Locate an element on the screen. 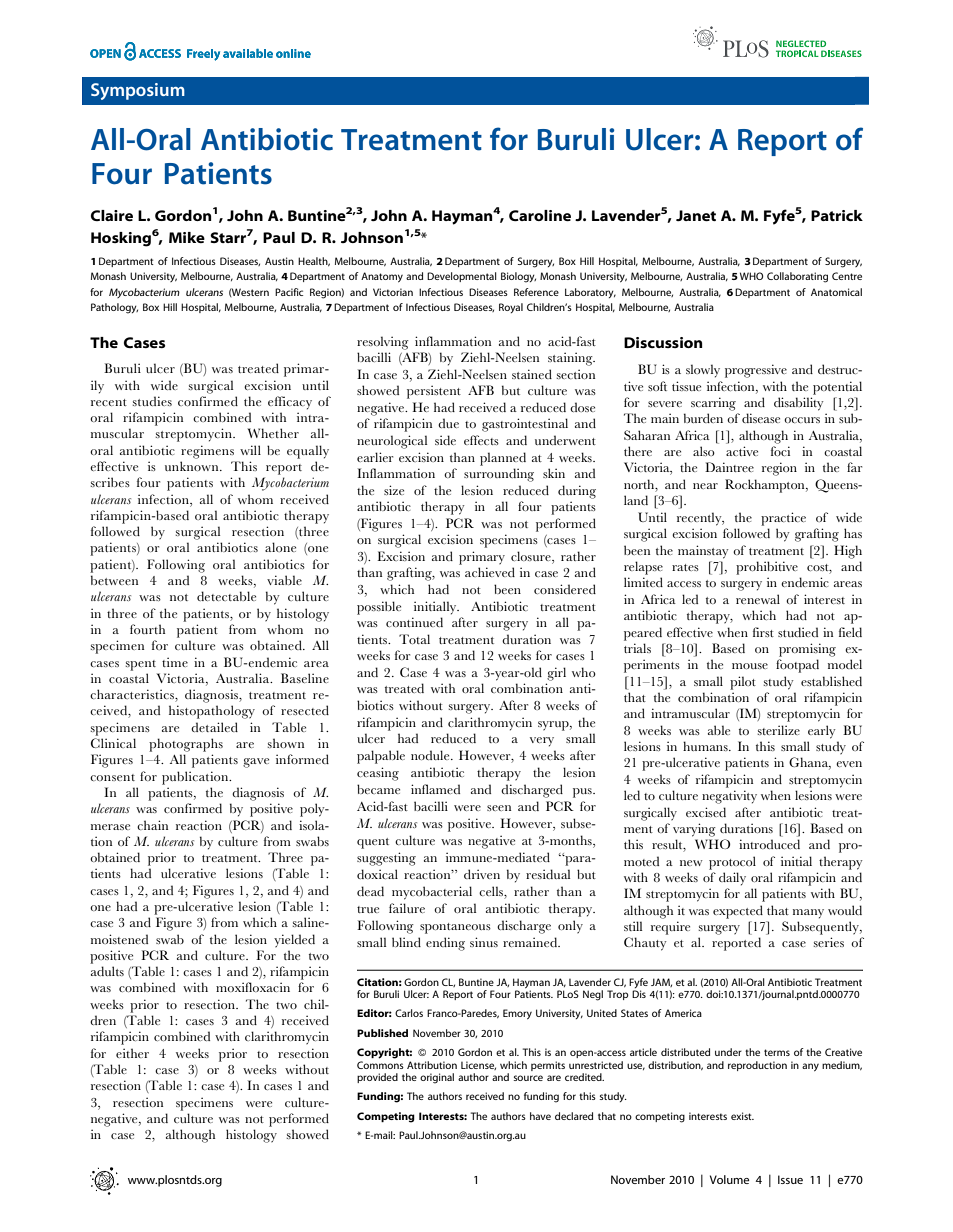 This screenshot has height=1232, width=953. Caroline is located at coordinates (540, 215).
